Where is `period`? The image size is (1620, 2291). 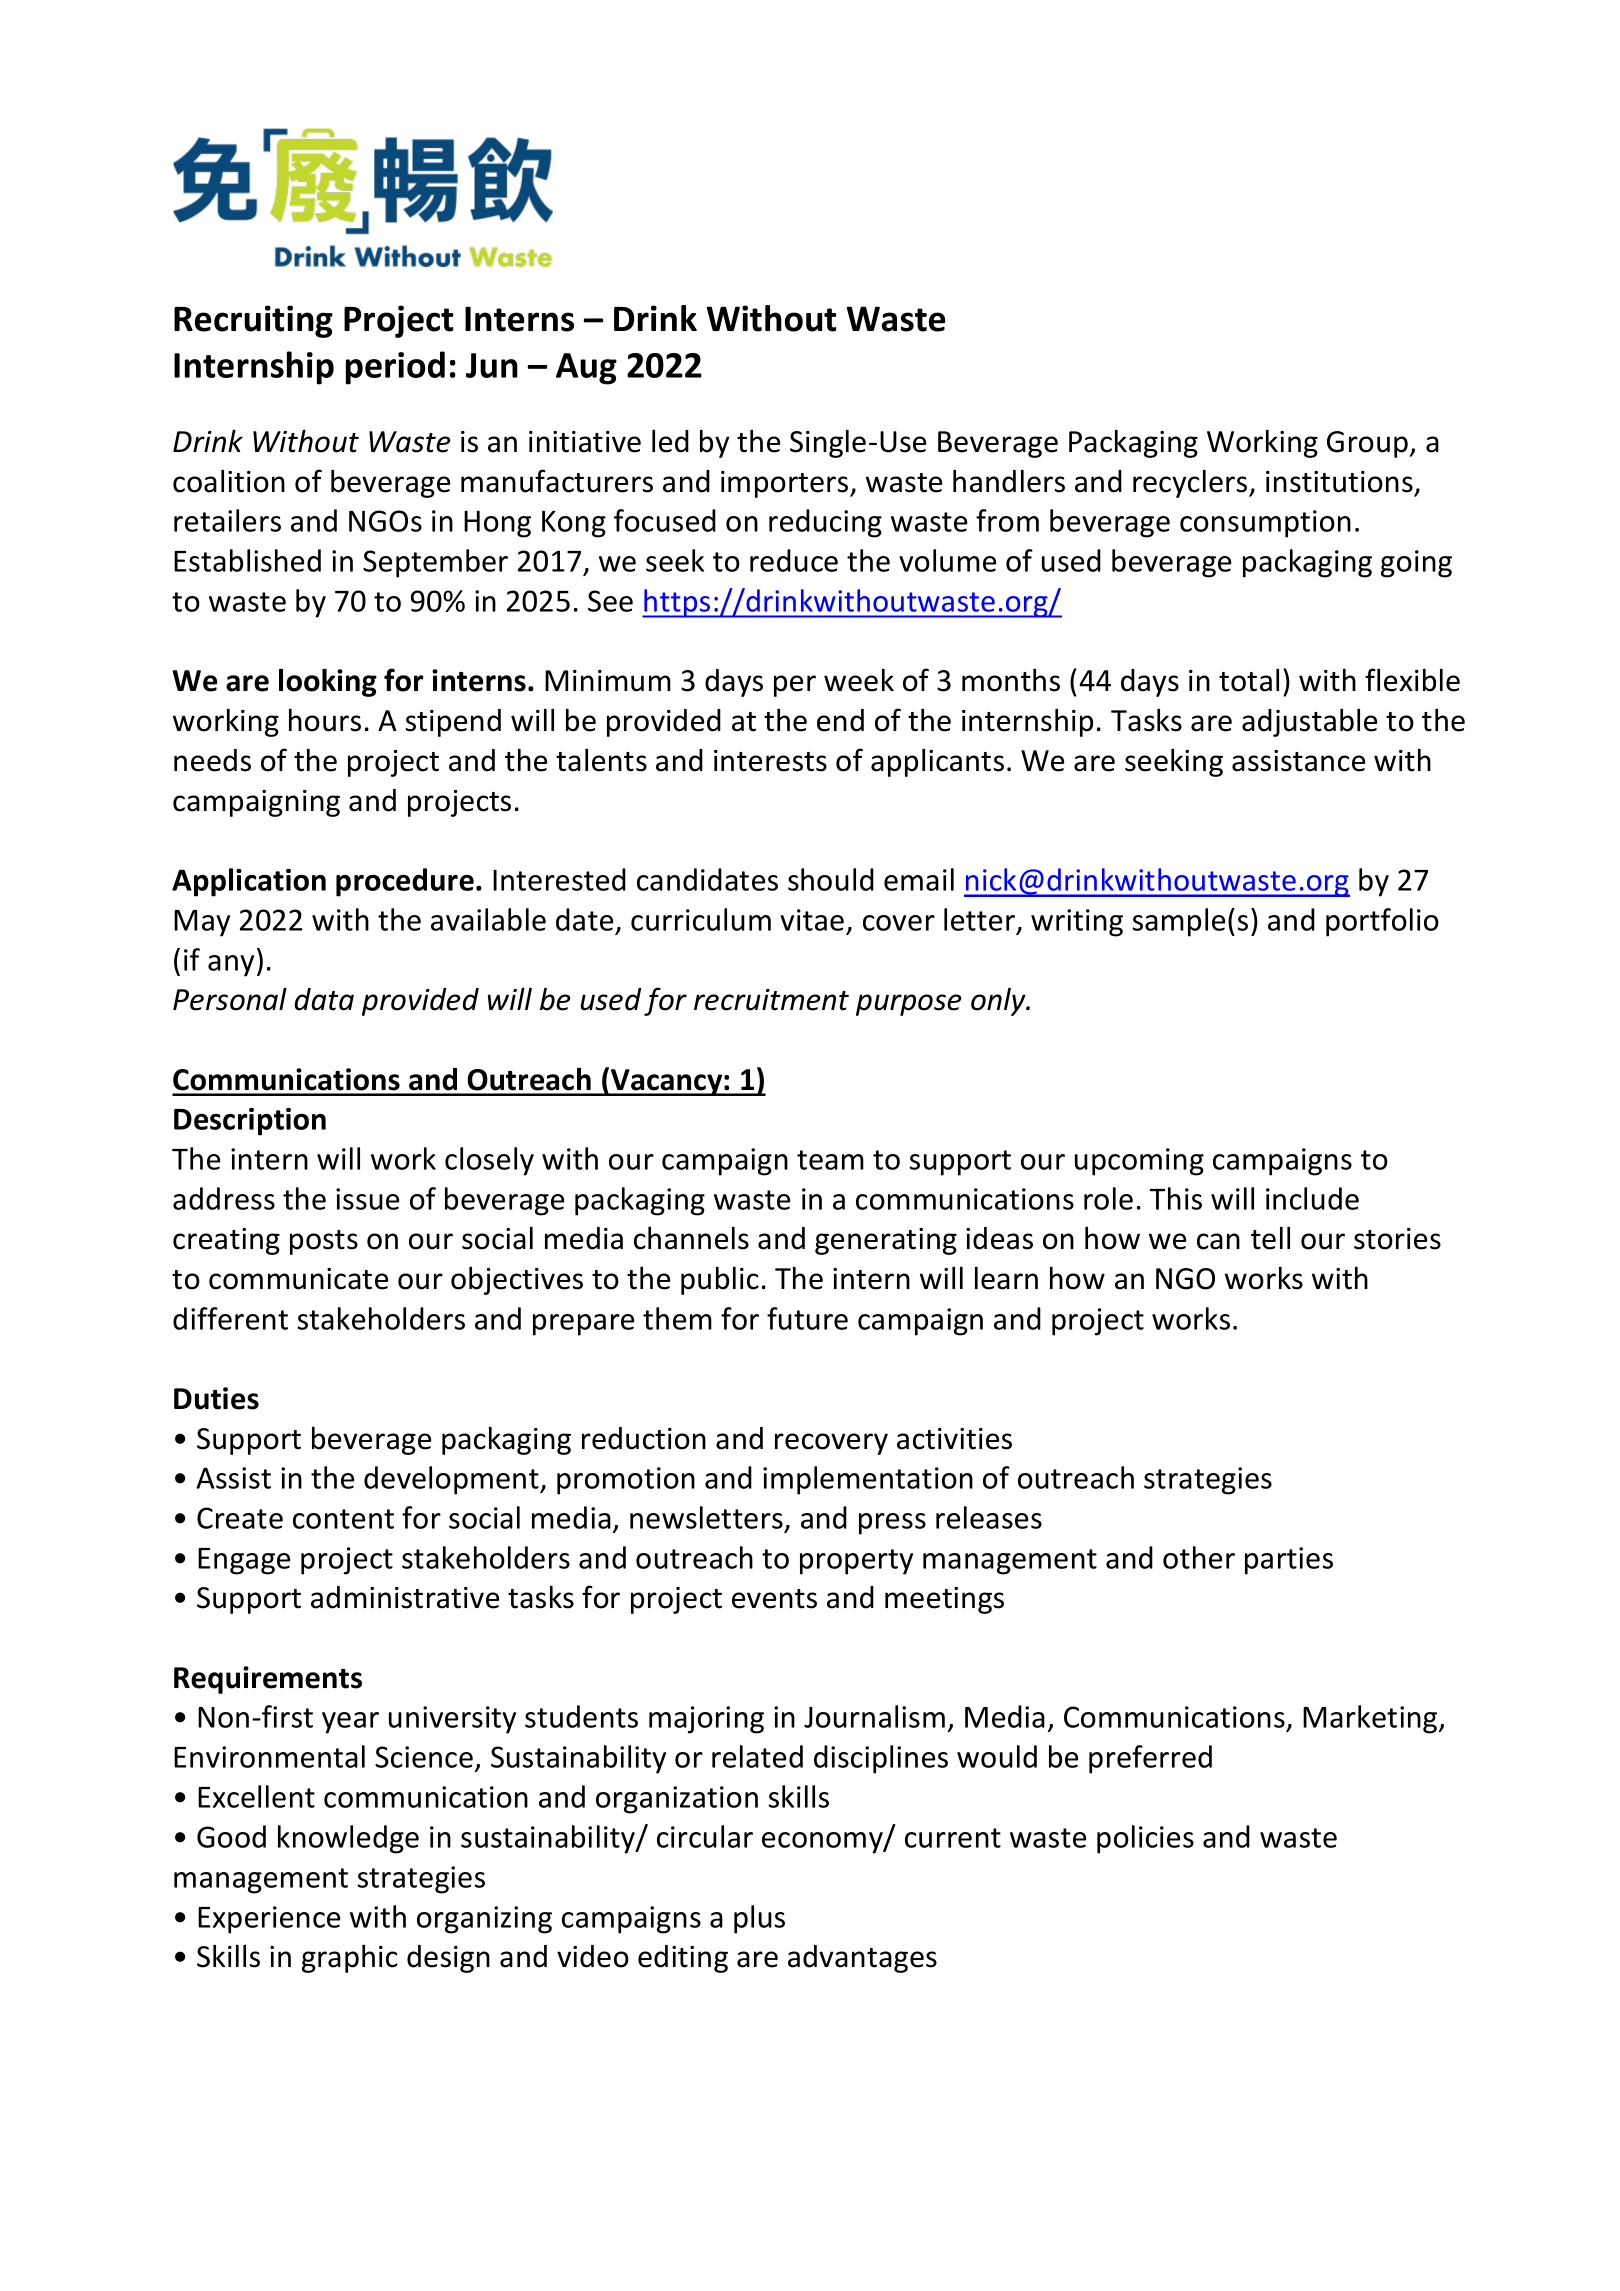
period is located at coordinates (395, 368).
